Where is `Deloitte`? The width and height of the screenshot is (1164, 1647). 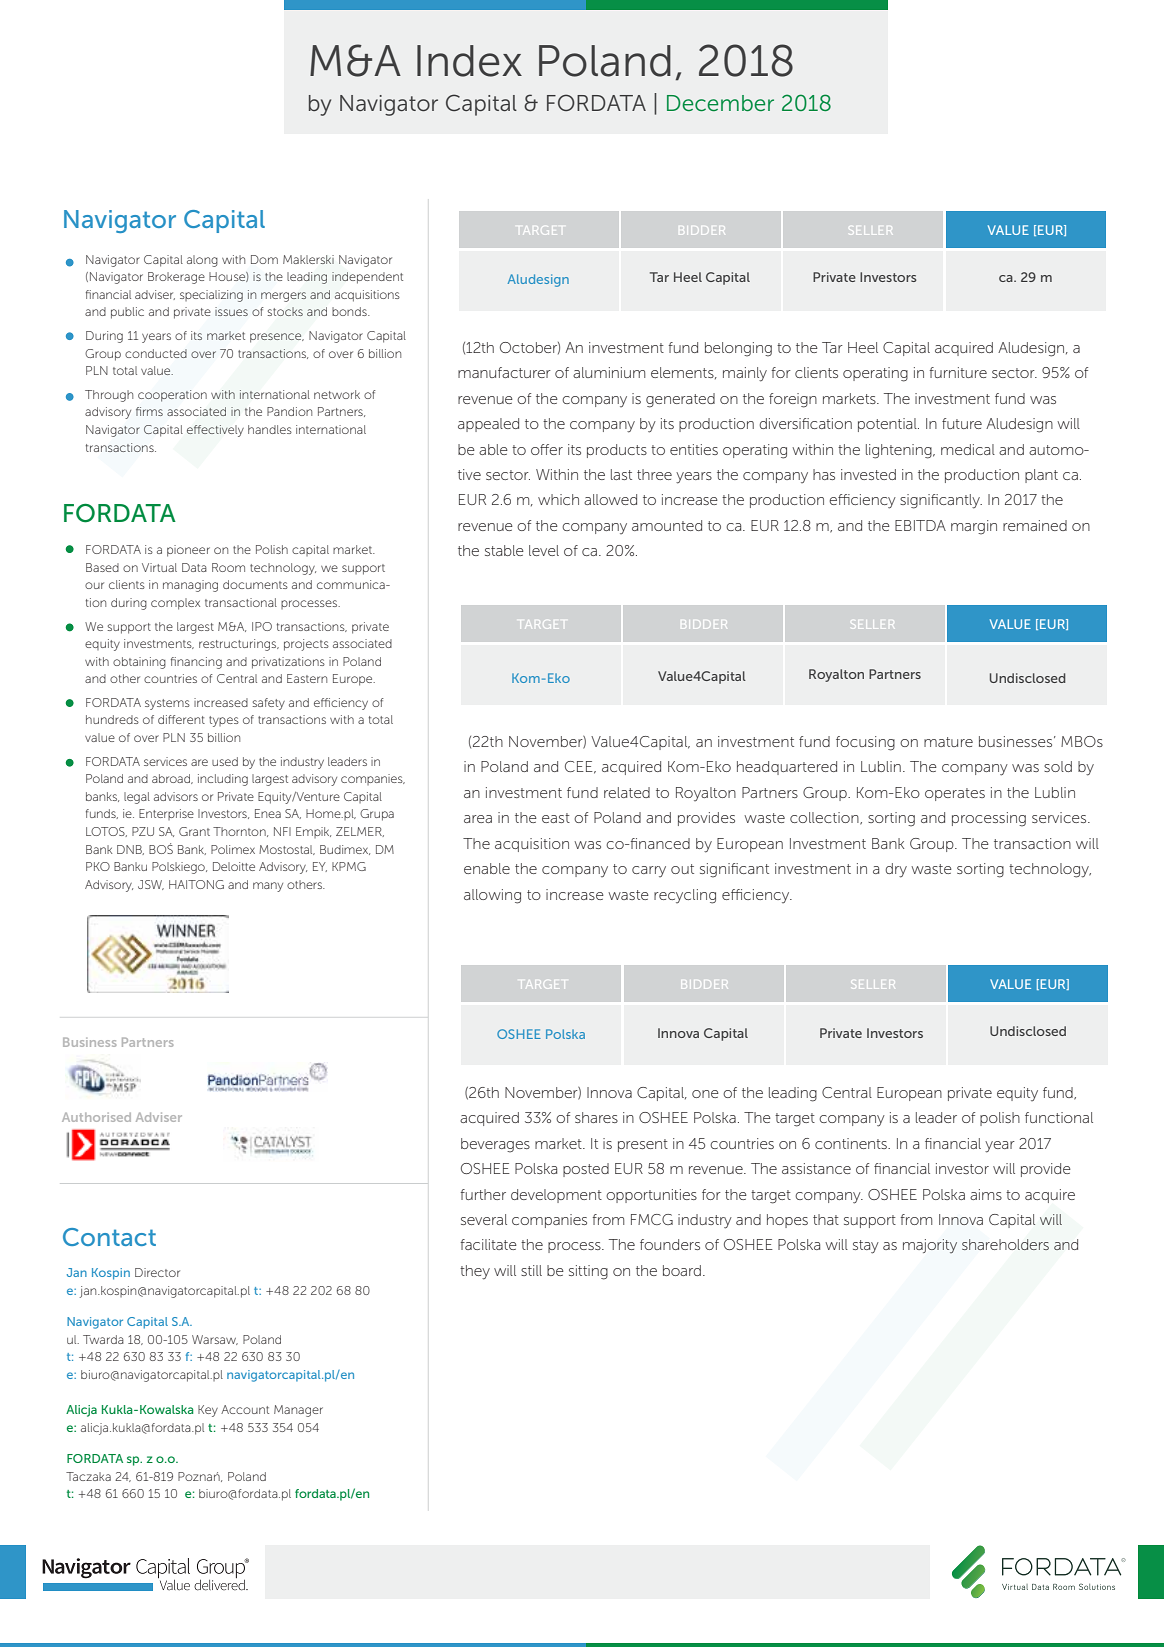 Deloitte is located at coordinates (234, 866).
